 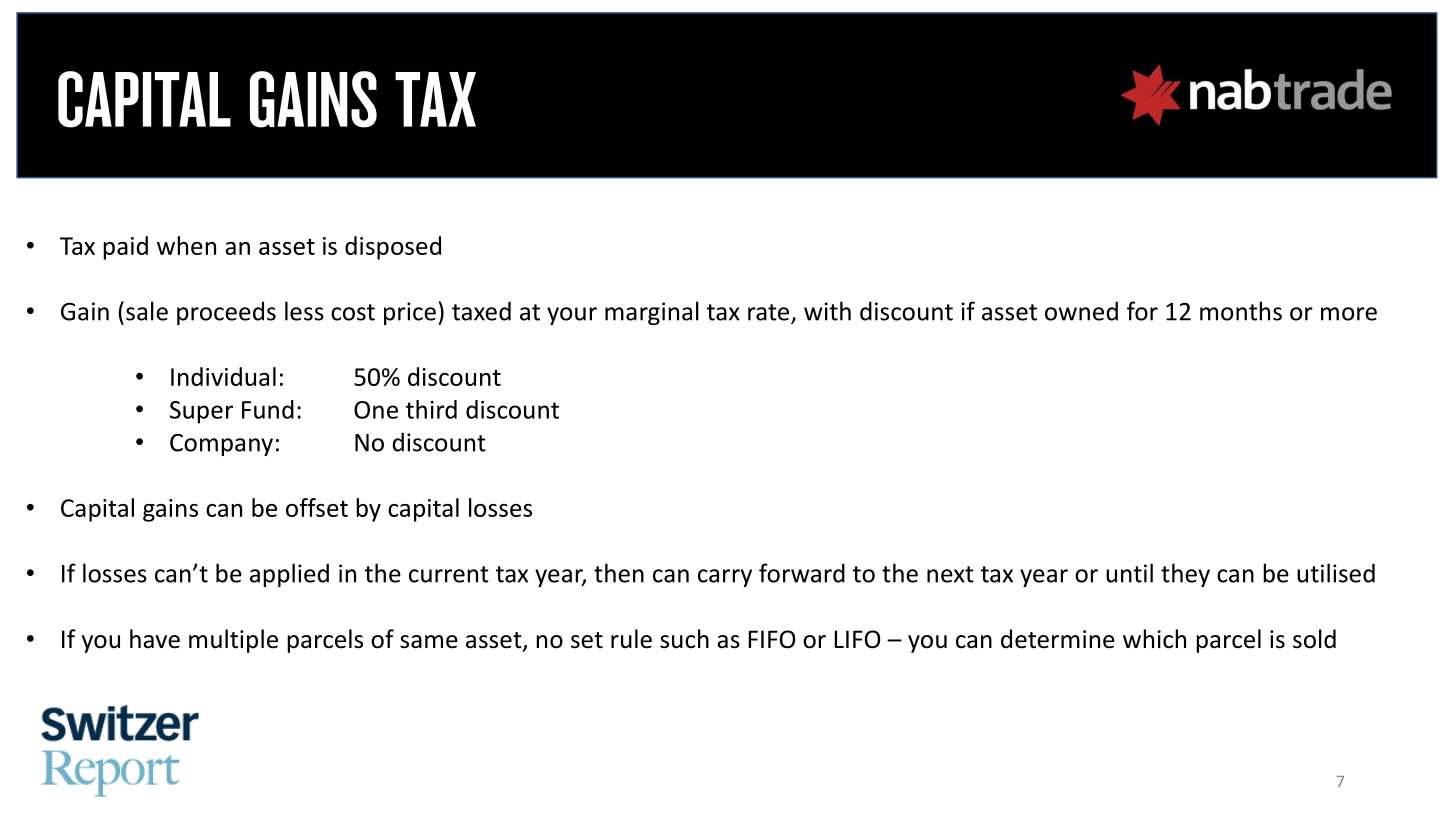 I want to click on more, so click(x=1349, y=314).
